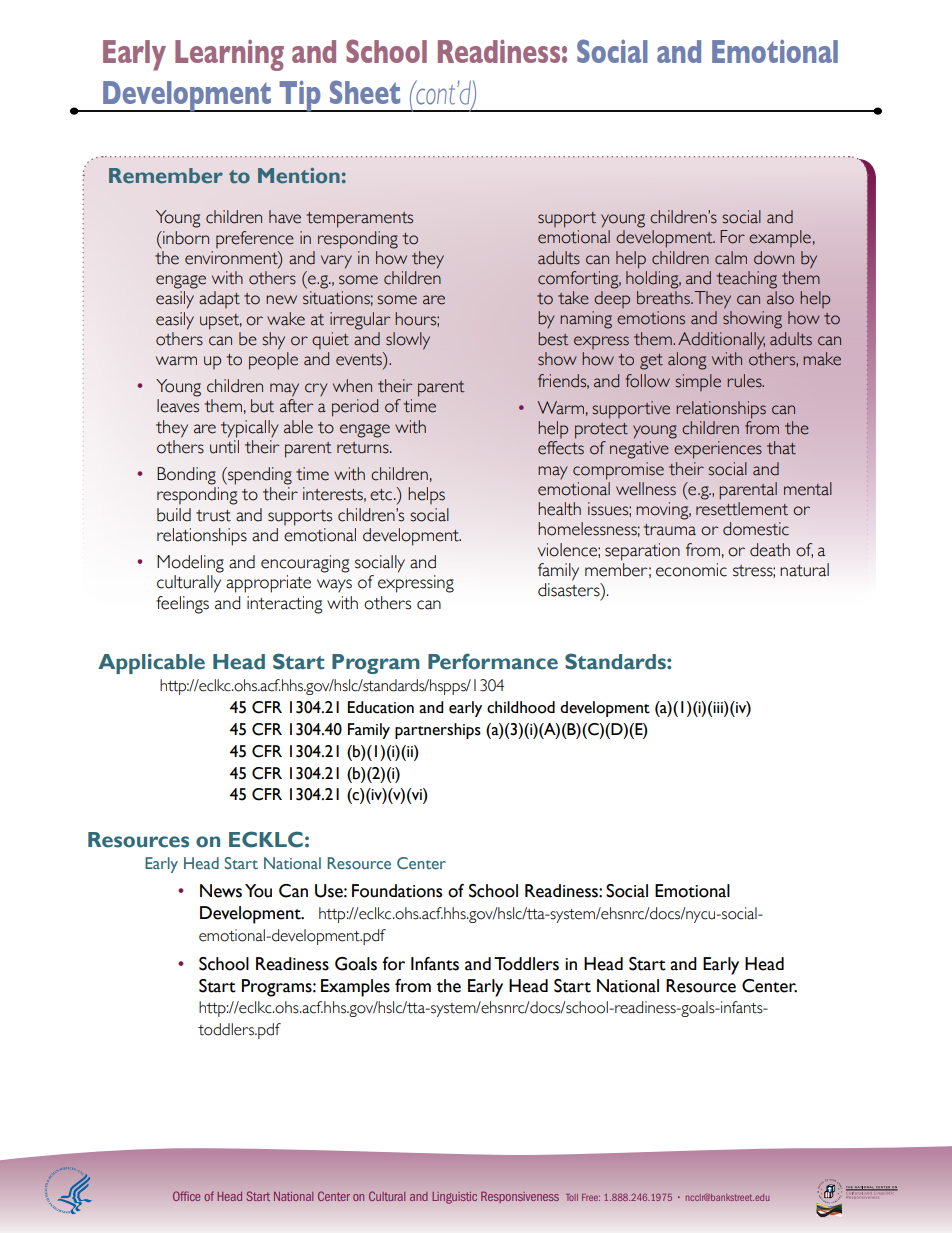  What do you see at coordinates (268, 584) in the screenshot?
I see `appropriate` at bounding box center [268, 584].
